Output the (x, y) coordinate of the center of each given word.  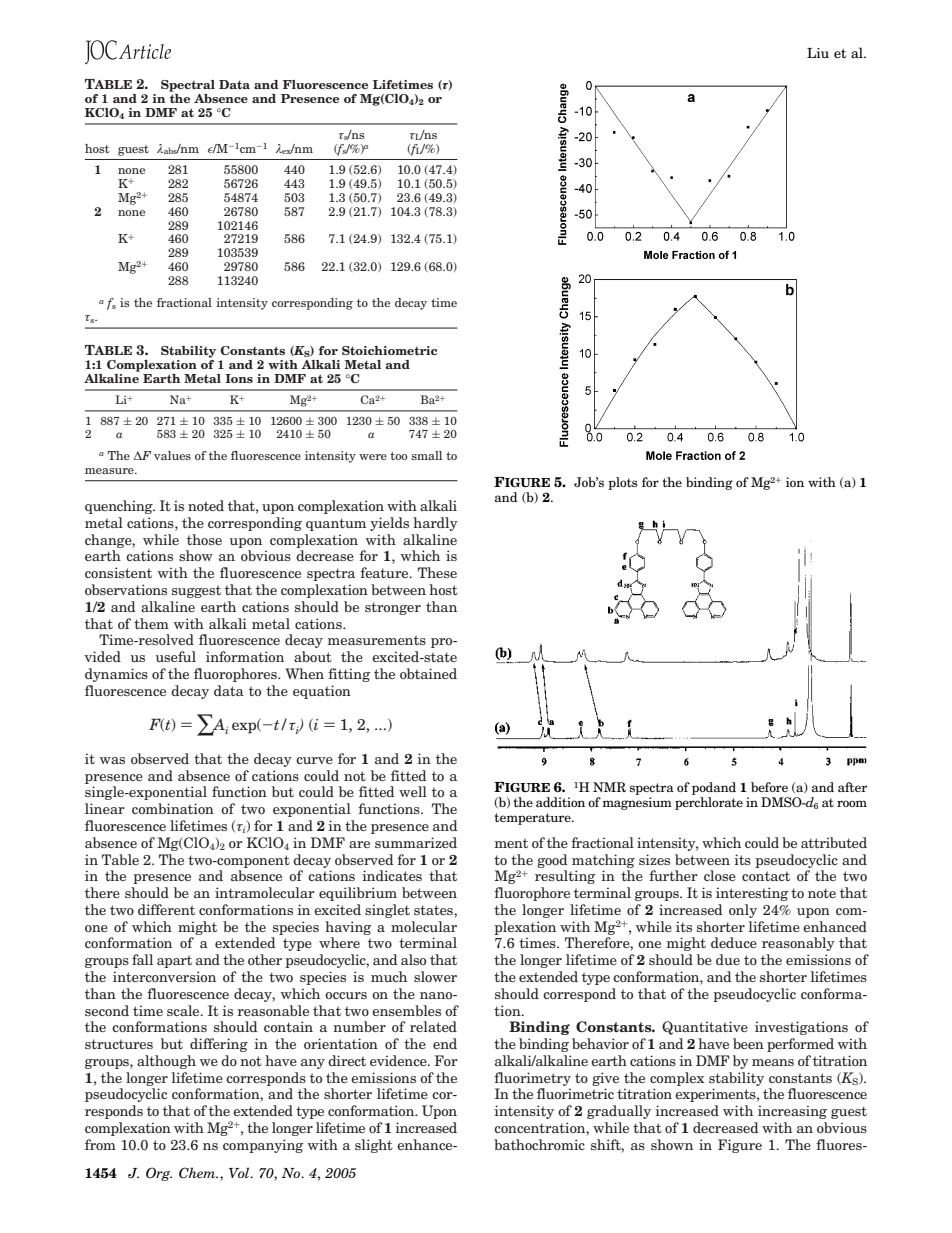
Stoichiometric (389, 350)
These (437, 572)
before (769, 787)
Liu (818, 53)
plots (623, 483)
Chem (198, 1173)
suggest (196, 591)
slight (374, 1146)
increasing (792, 1112)
